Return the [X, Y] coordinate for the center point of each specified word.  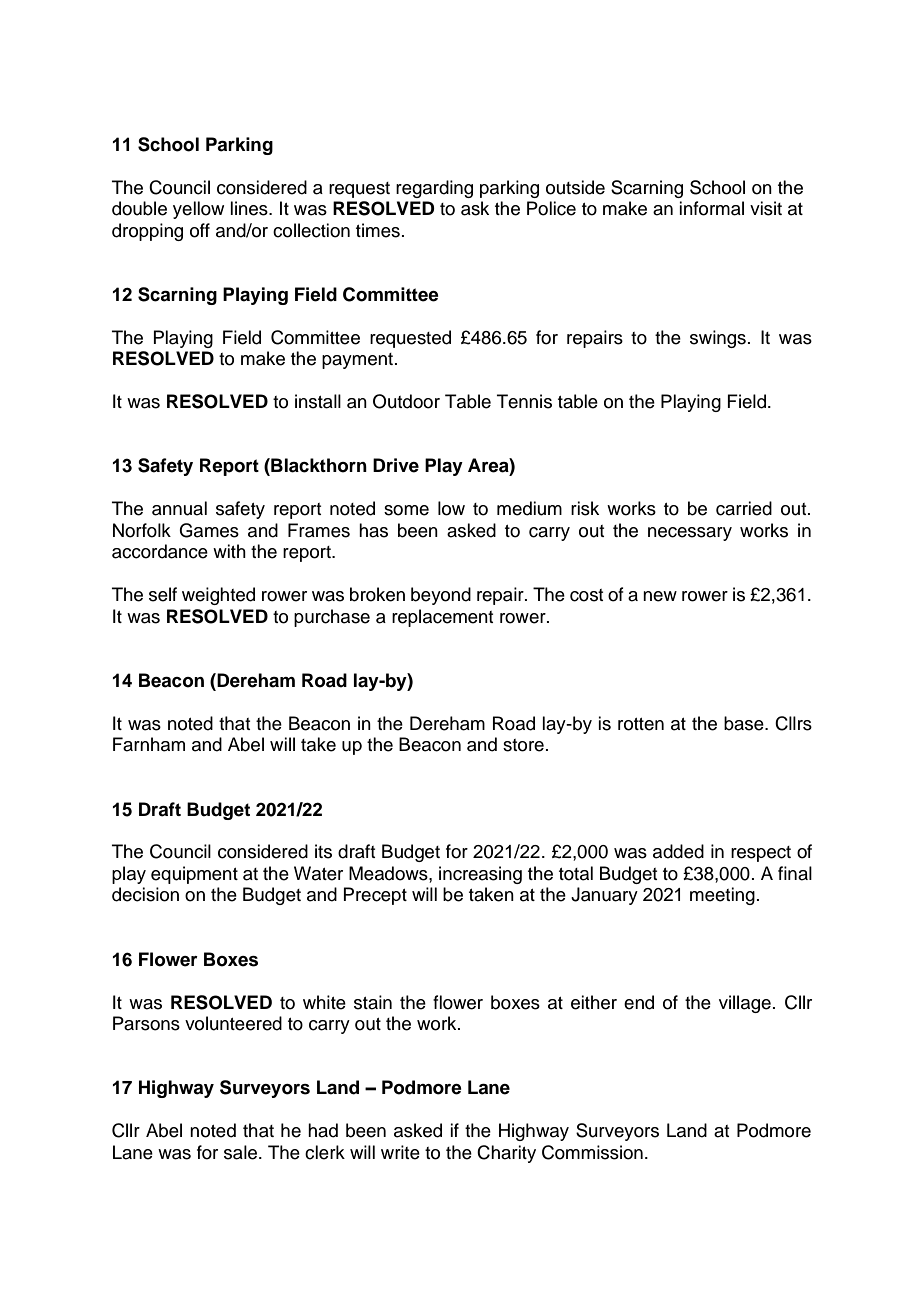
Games [209, 530]
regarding [434, 189]
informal [711, 208]
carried [744, 508]
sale [242, 1152]
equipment [194, 875]
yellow [198, 210]
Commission [592, 1152]
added [678, 851]
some [406, 510]
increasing [480, 875]
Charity [506, 1154]
